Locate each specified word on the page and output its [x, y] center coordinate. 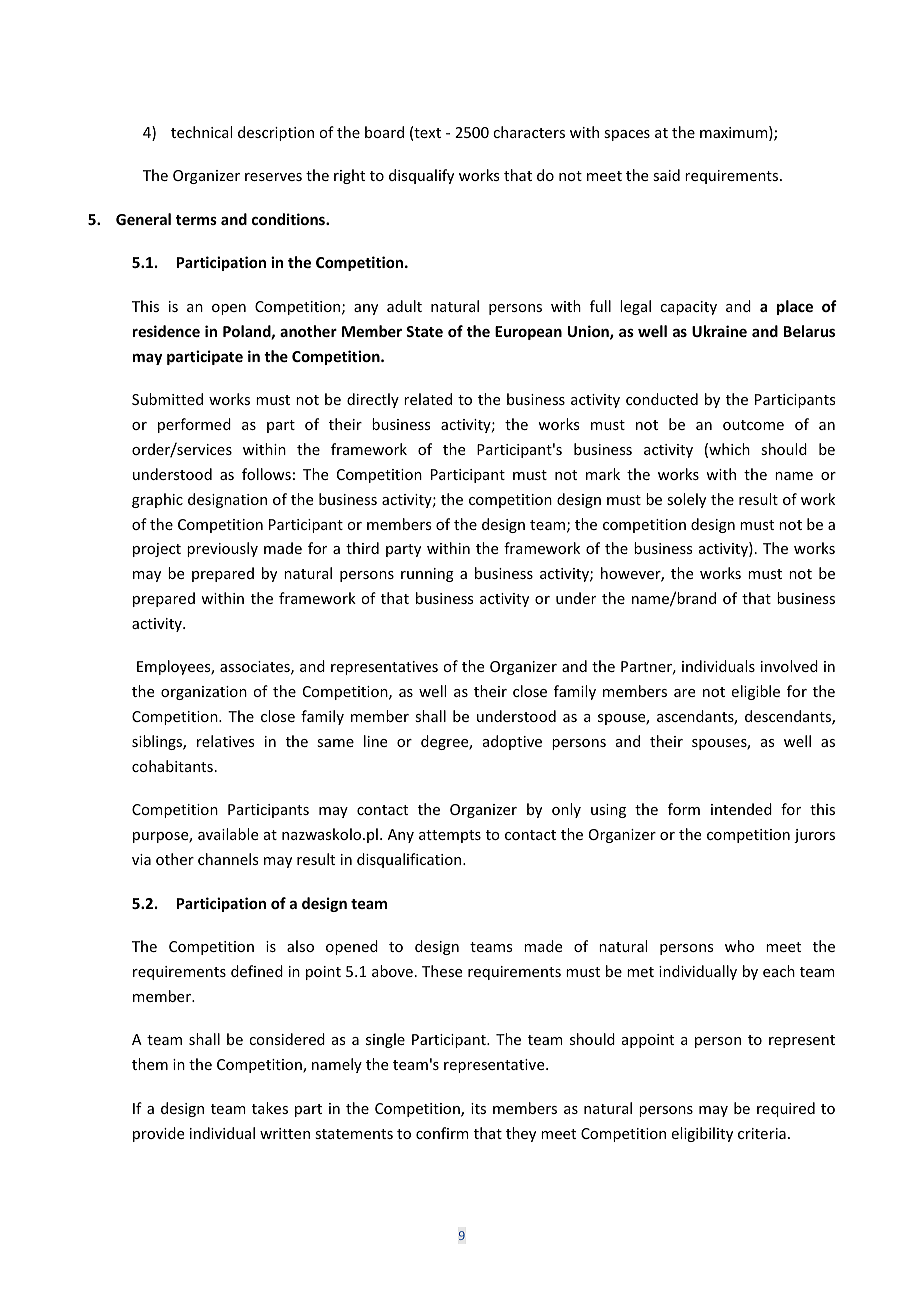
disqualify [421, 176]
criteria [762, 1133]
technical [201, 132]
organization [204, 693]
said [666, 175]
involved [789, 666]
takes [270, 1108]
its [478, 1108]
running [427, 575]
